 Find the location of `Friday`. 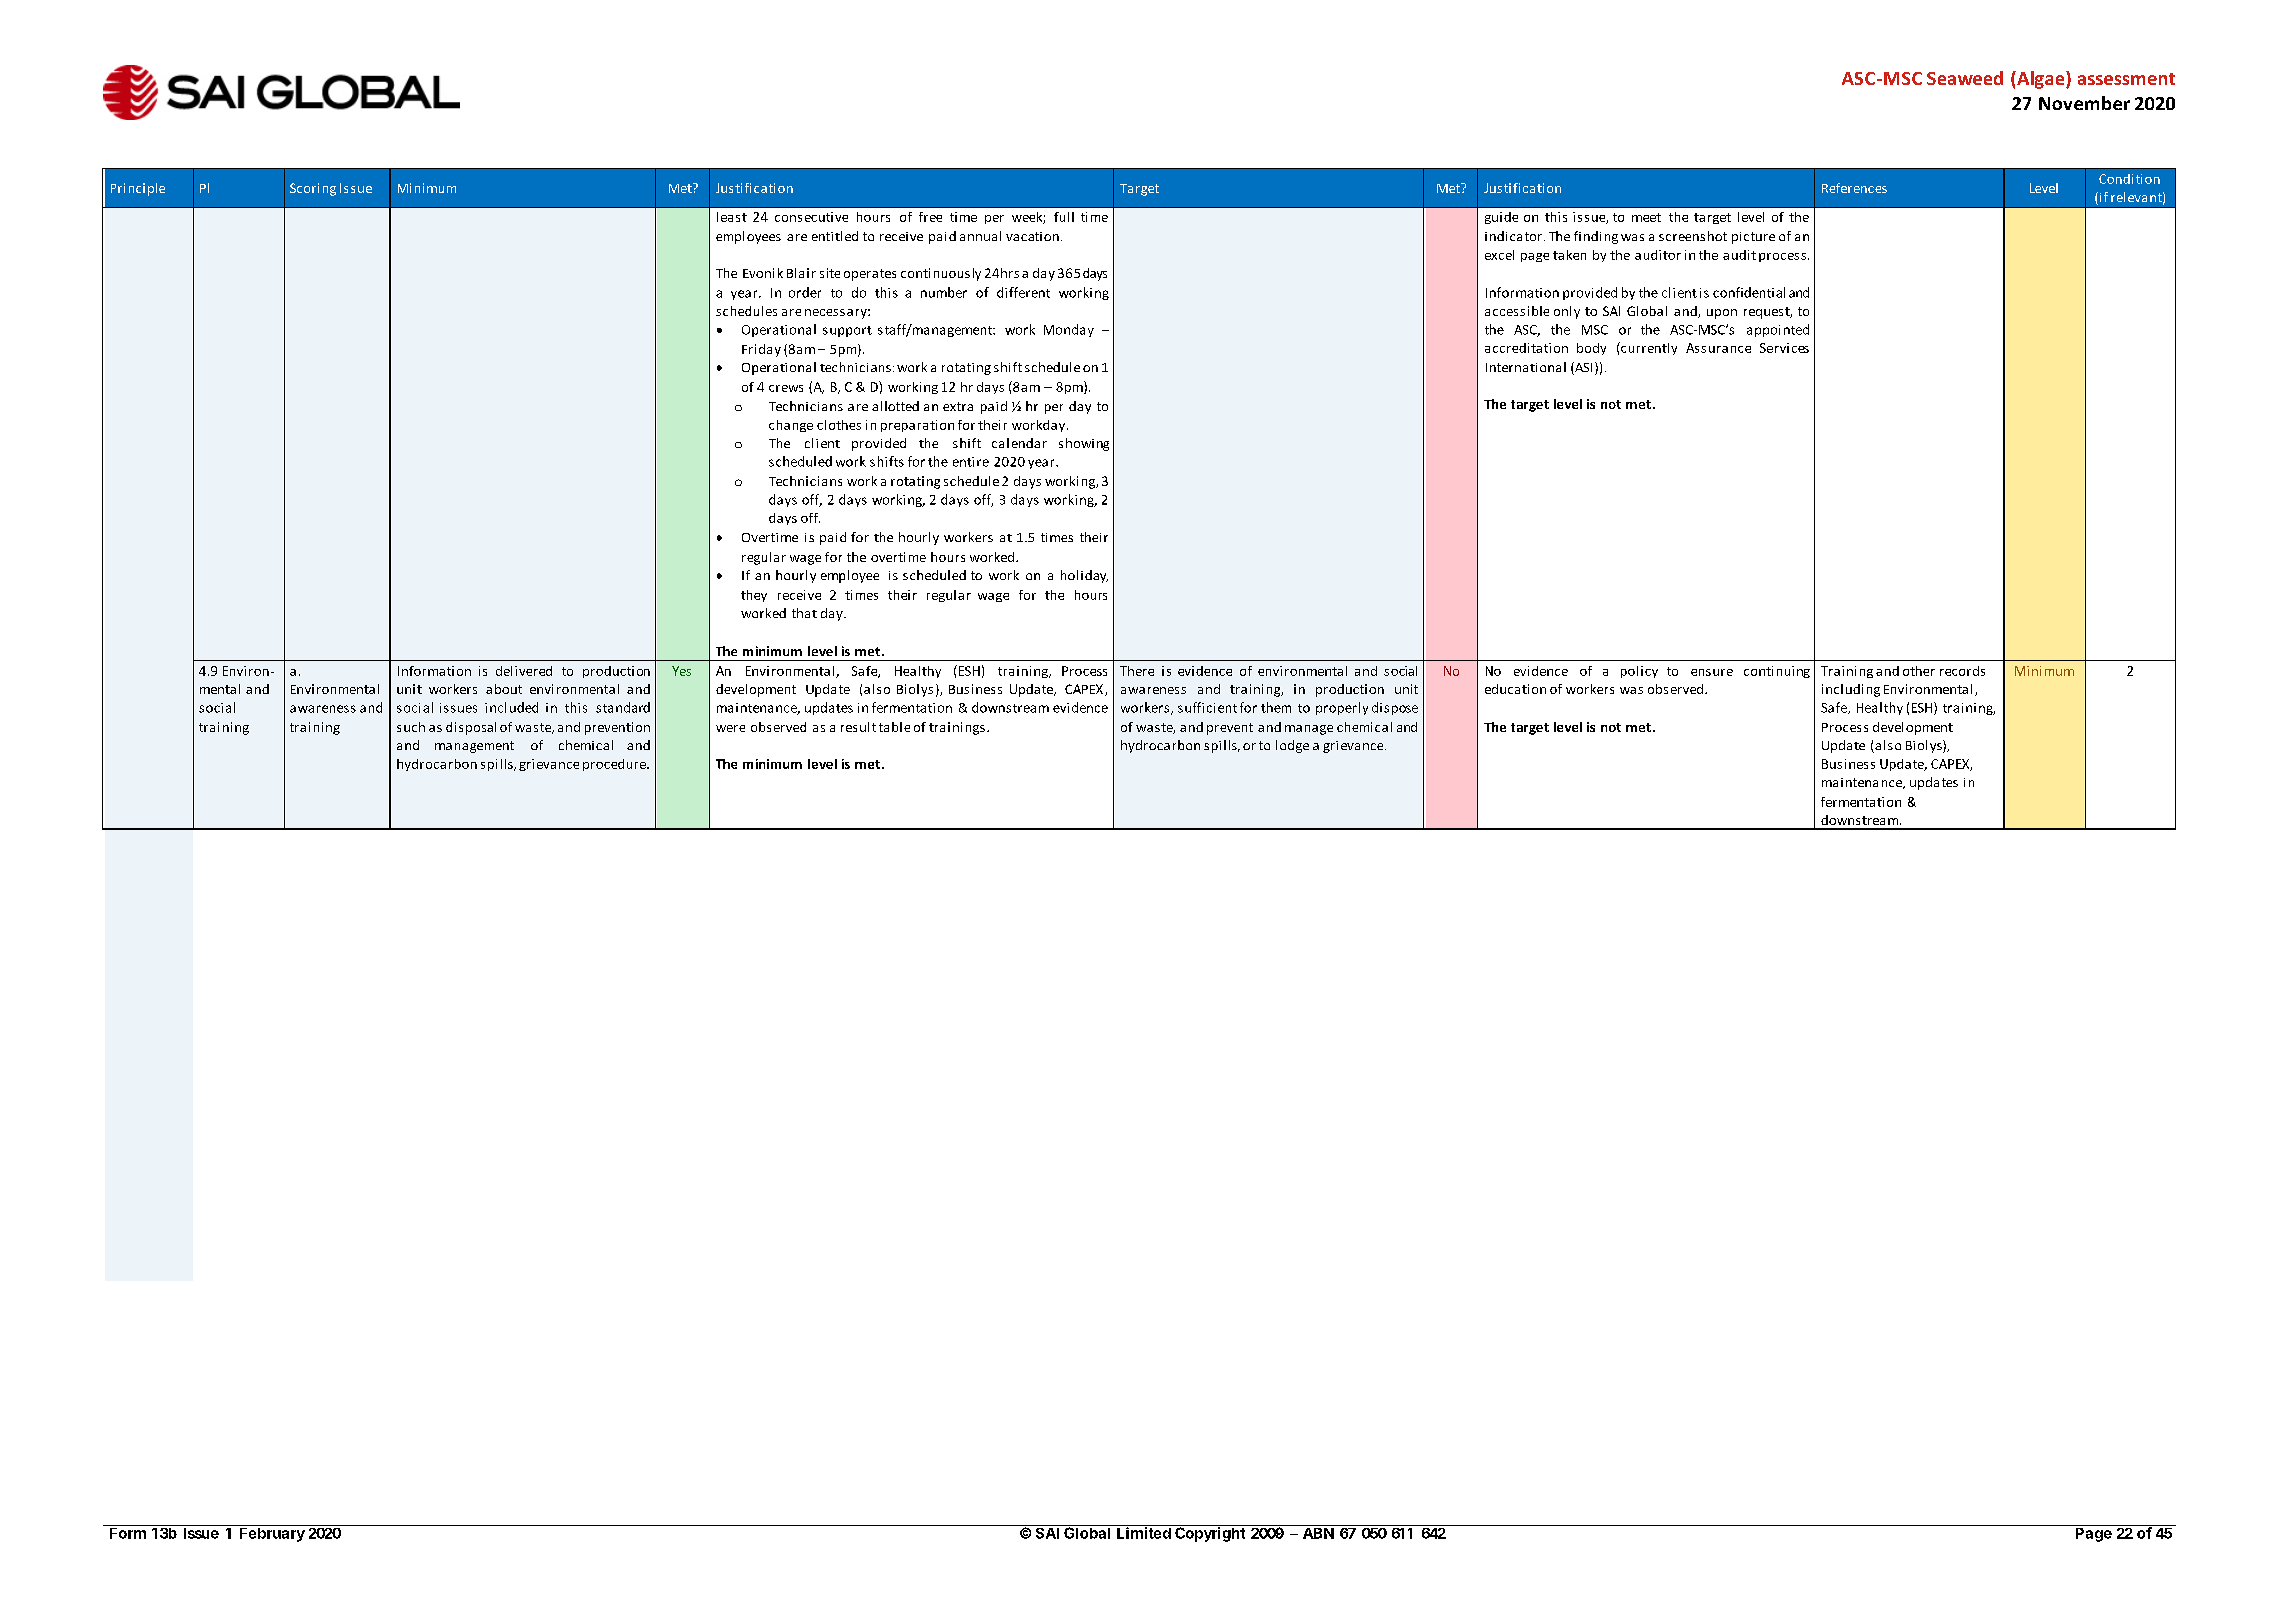

Friday is located at coordinates (761, 350).
